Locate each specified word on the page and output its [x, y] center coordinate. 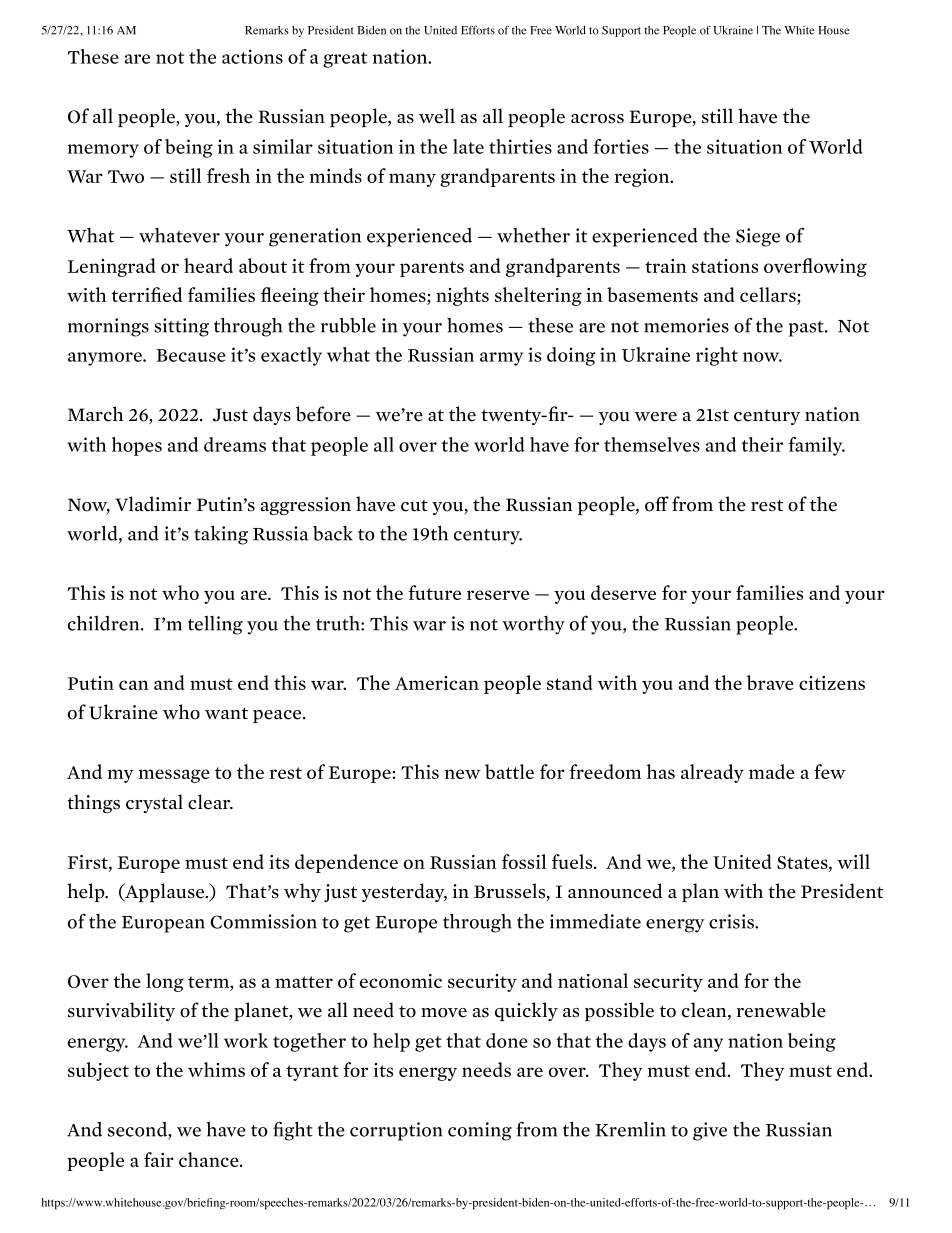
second [138, 1129]
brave [770, 682]
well [437, 116]
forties [621, 146]
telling [215, 625]
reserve [498, 595]
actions [252, 56]
